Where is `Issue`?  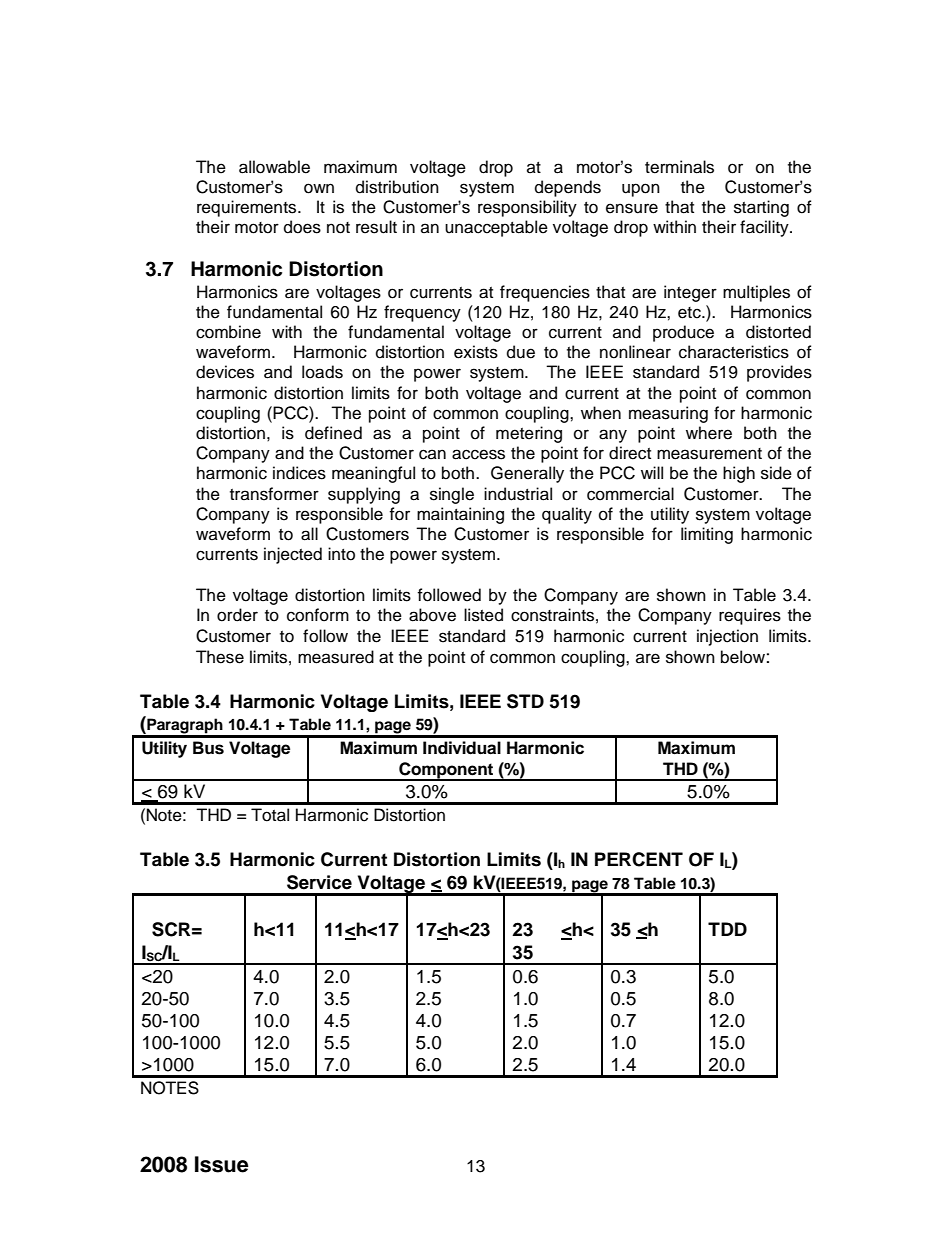
Issue is located at coordinates (222, 1164).
